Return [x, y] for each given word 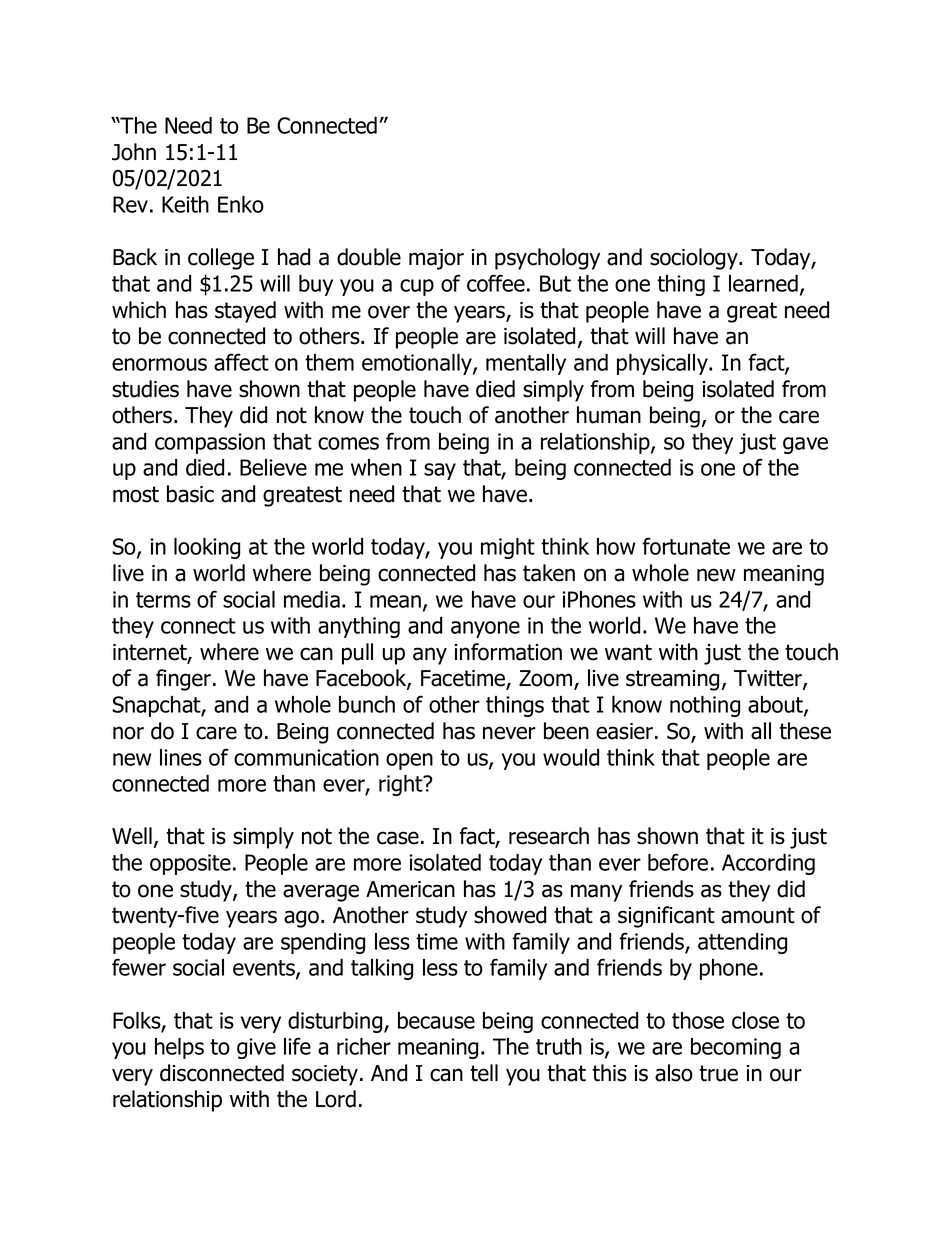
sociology [695, 259]
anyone [485, 629]
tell [484, 1073]
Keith [185, 204]
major [436, 259]
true [718, 1073]
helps [179, 1048]
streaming [672, 680]
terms [163, 600]
